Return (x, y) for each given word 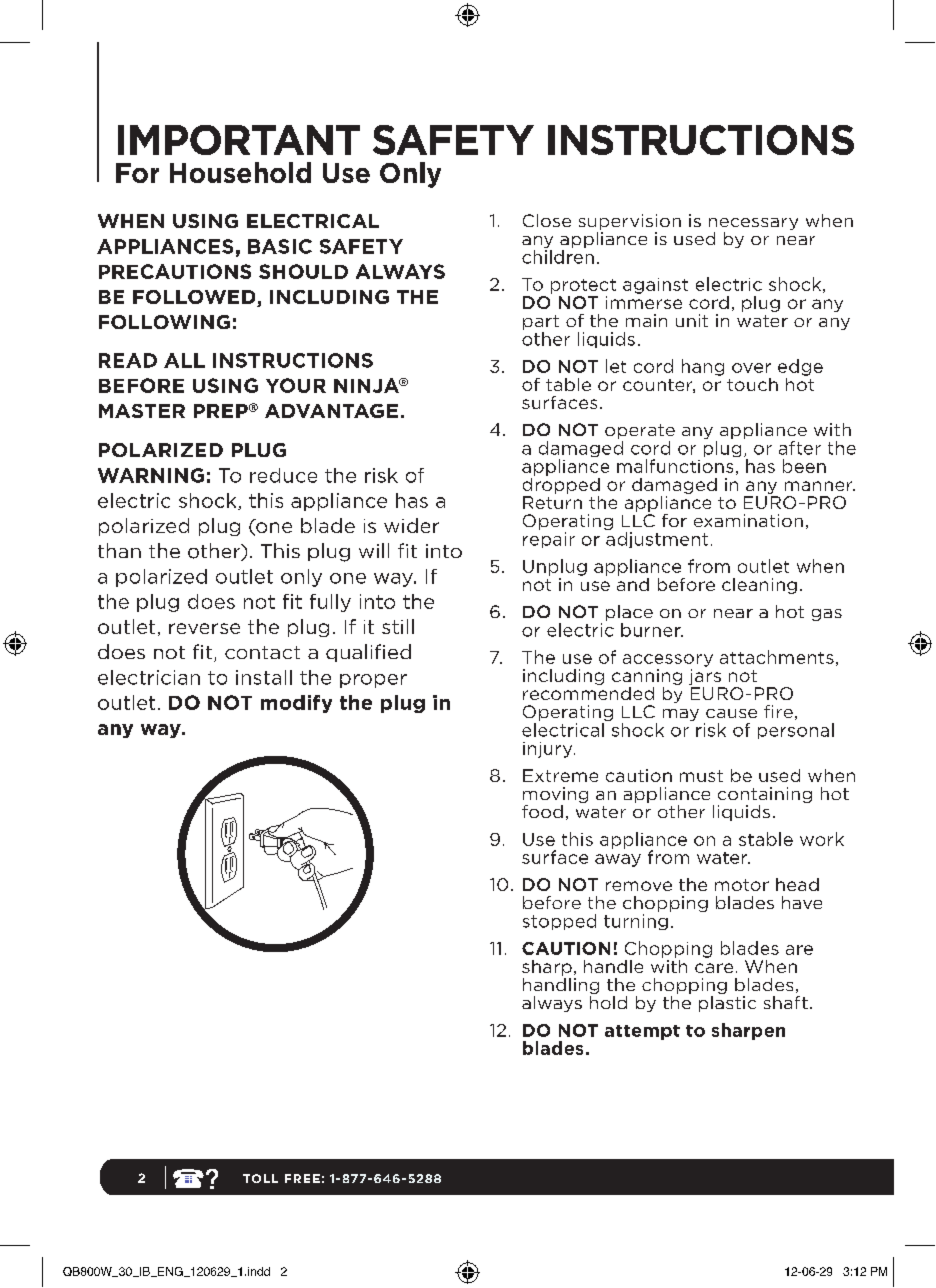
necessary (753, 225)
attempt (642, 1032)
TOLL (260, 1178)
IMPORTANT (239, 140)
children (558, 257)
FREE (302, 1178)
